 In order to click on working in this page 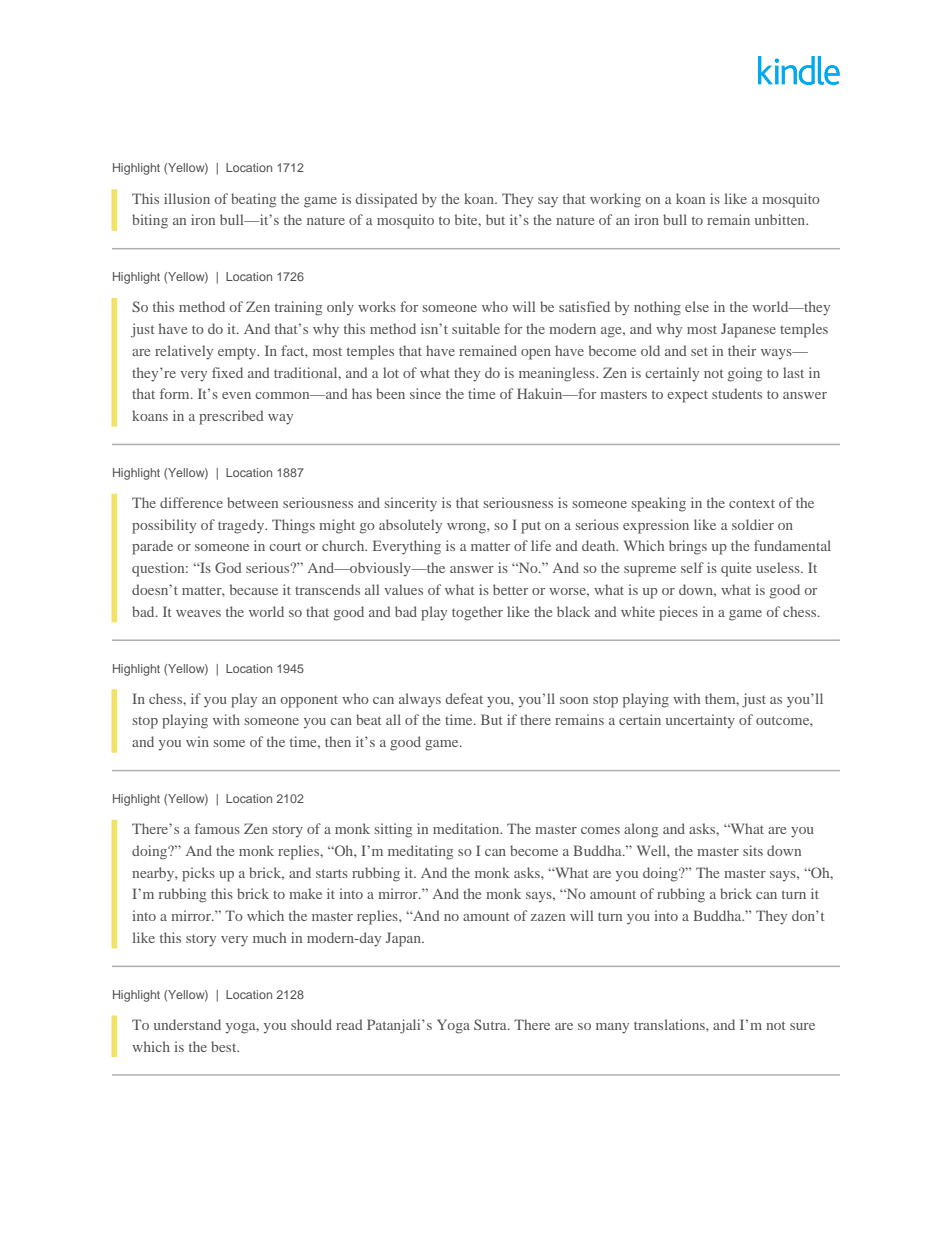, I will do `click(615, 200)`.
